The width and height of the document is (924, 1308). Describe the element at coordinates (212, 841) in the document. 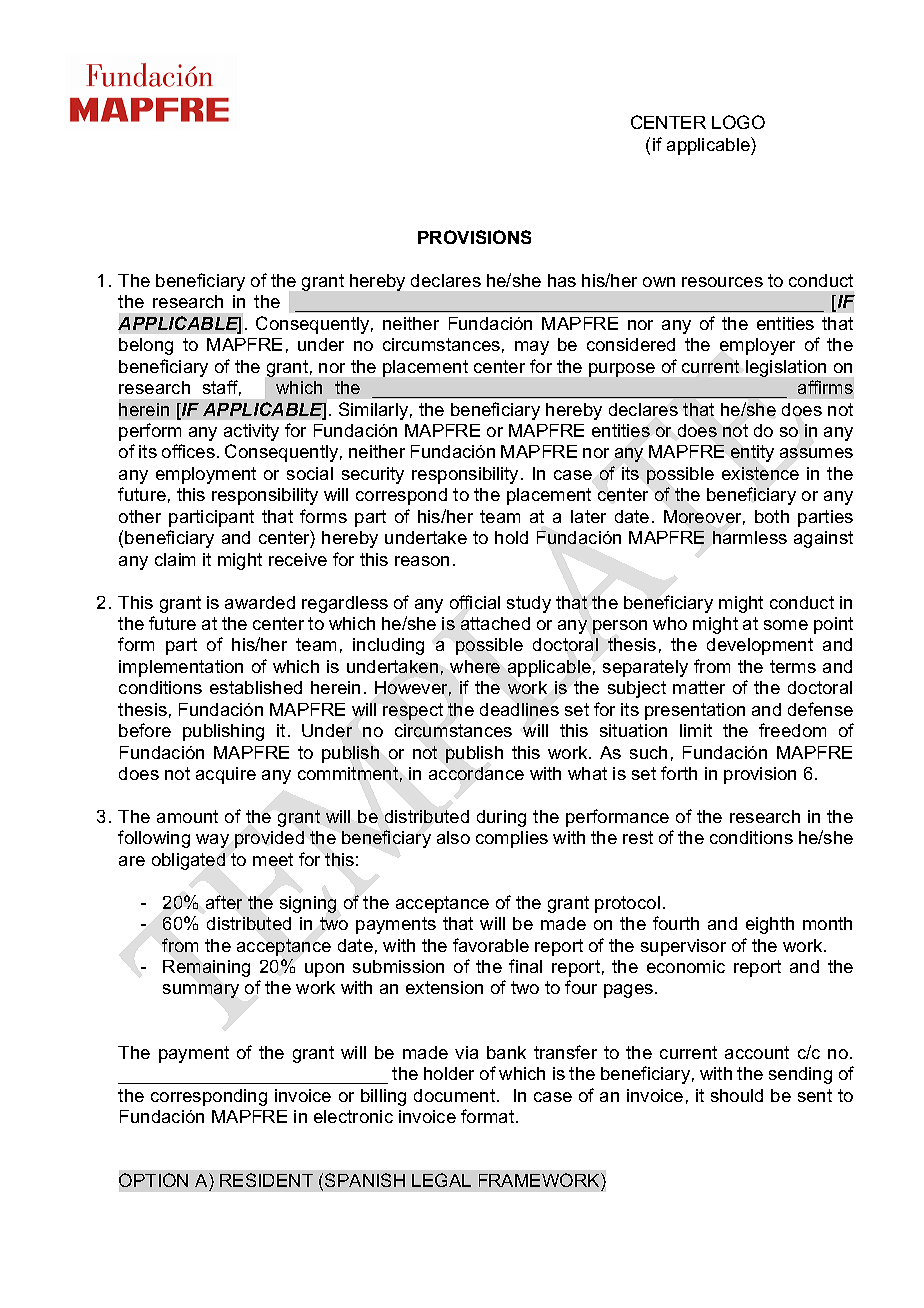

I see `way` at that location.
